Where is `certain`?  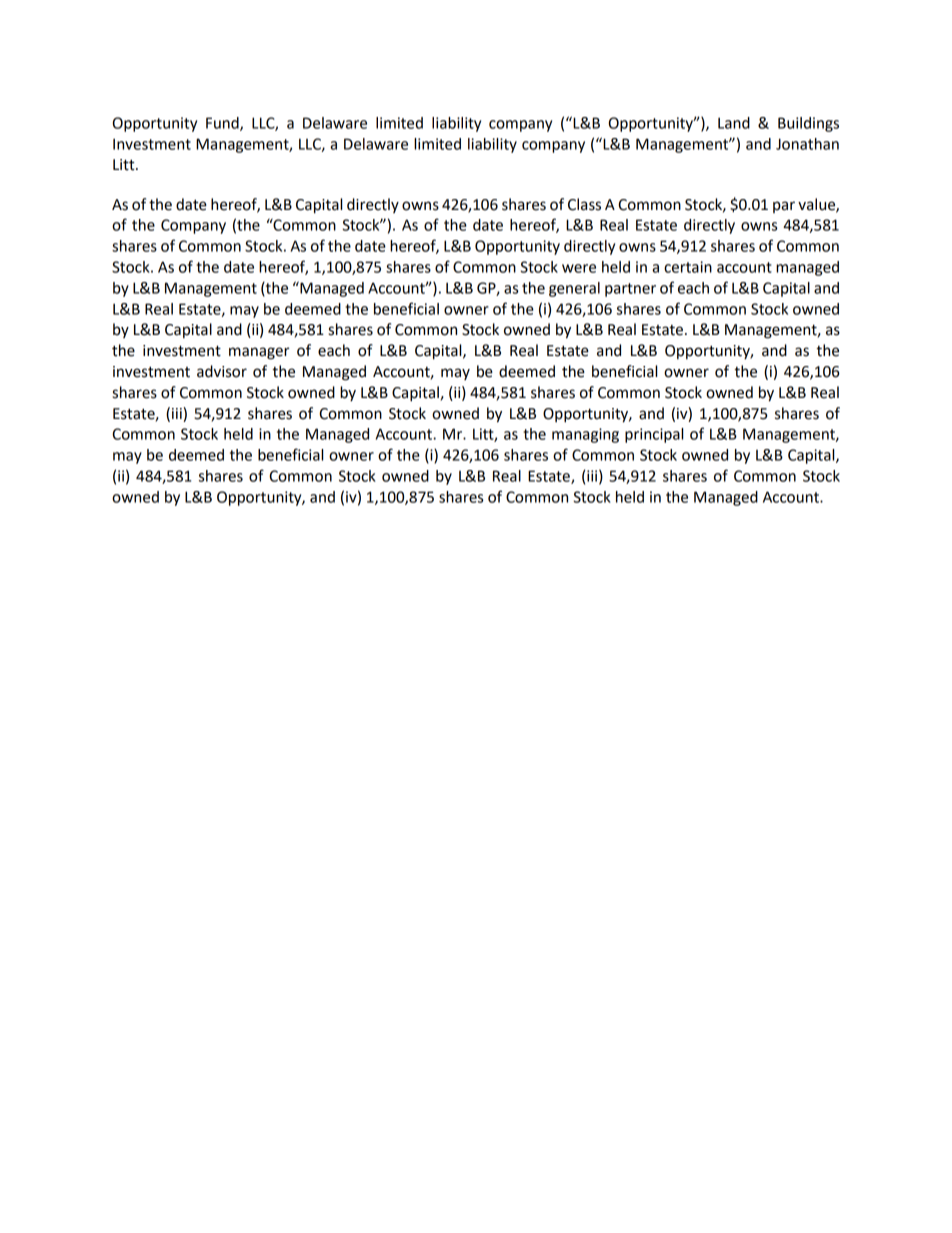
certain is located at coordinates (688, 267).
